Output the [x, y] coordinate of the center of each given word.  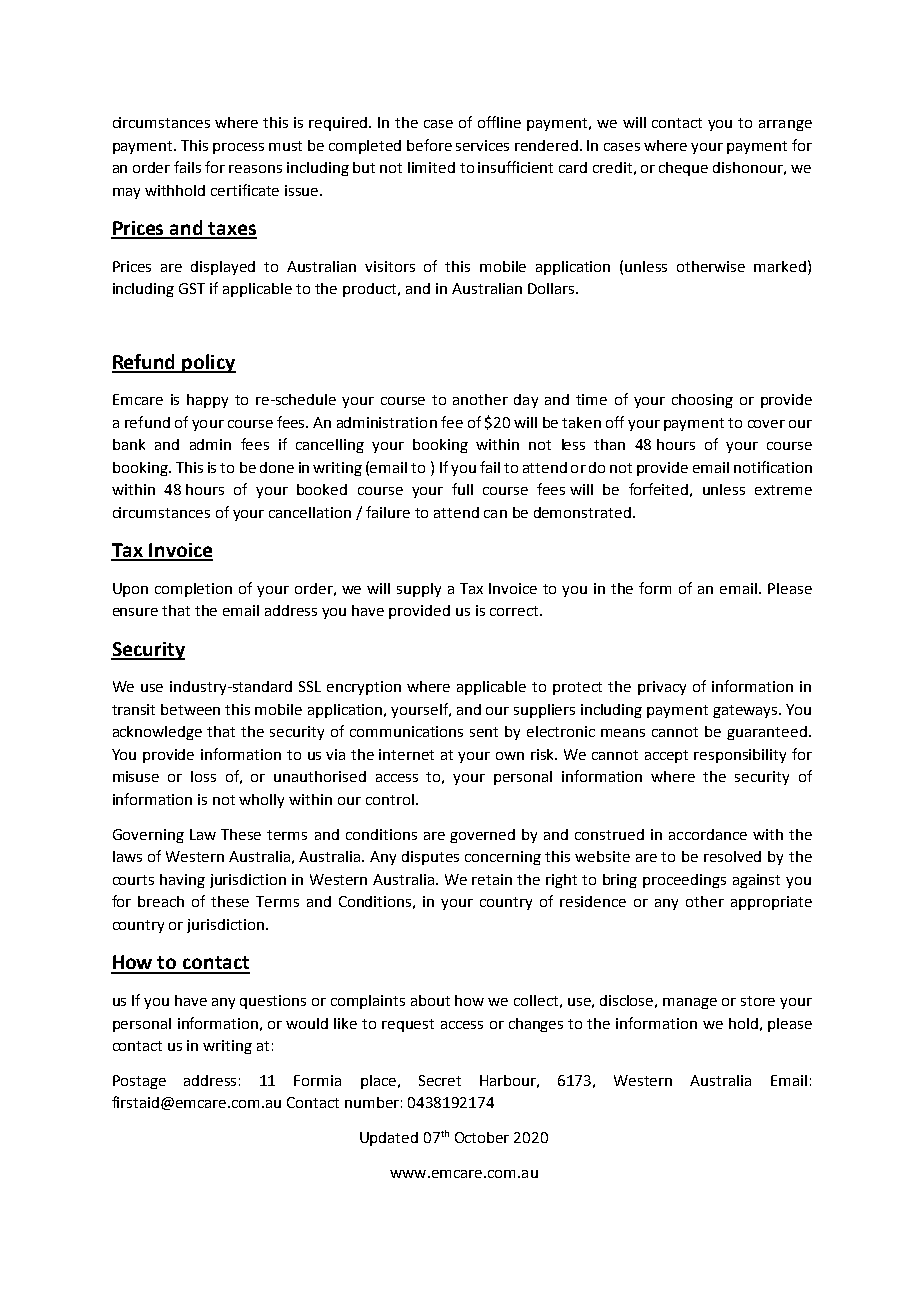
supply [419, 590]
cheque [683, 169]
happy [207, 401]
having [182, 881]
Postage [139, 1082]
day [526, 401]
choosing [702, 401]
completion [193, 590]
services [482, 145]
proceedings [684, 881]
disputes [430, 858]
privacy [662, 688]
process [238, 148]
